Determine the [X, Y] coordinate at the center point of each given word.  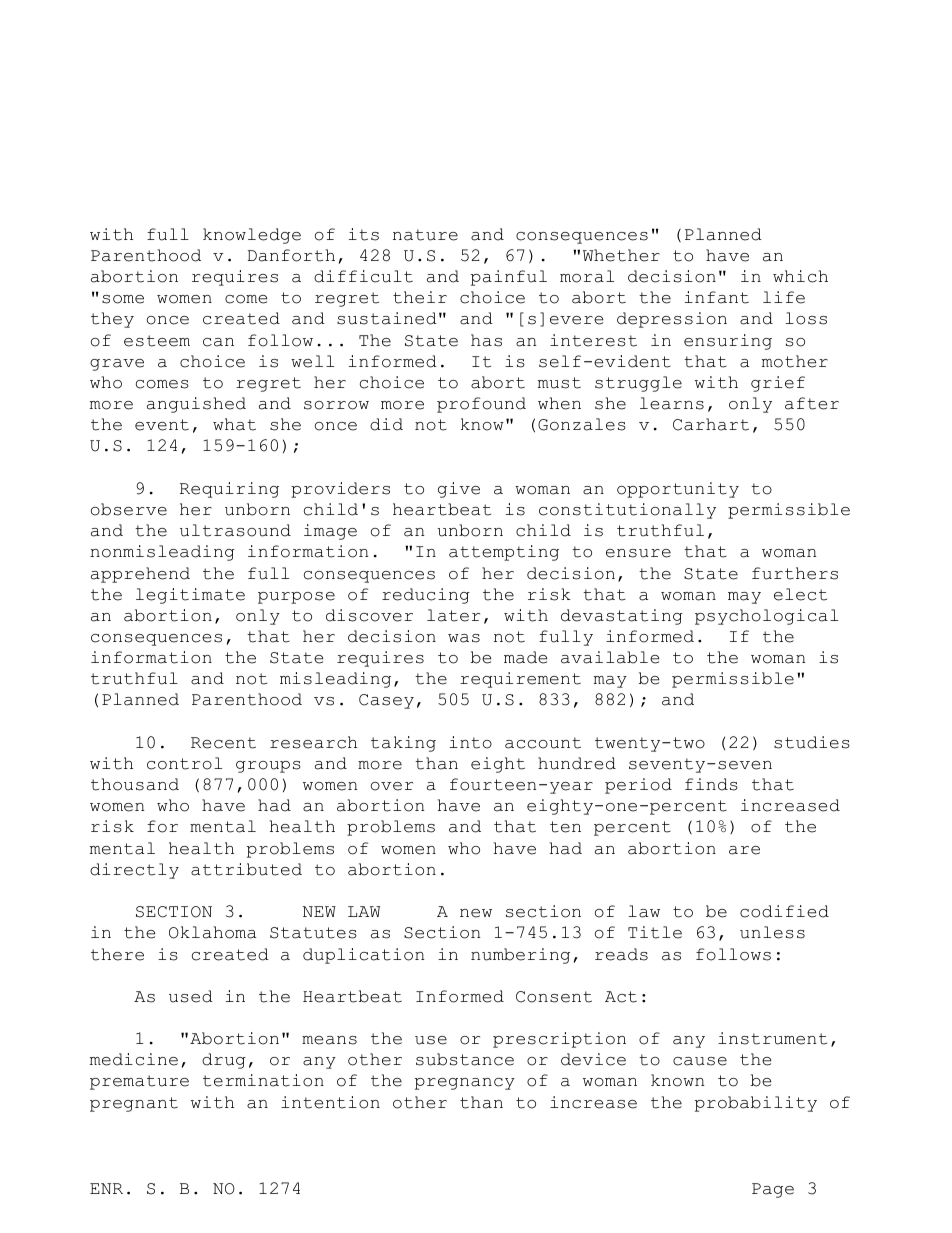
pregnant [134, 1104]
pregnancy [465, 1084]
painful [509, 278]
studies [812, 742]
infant [717, 297]
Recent [223, 743]
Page [773, 1190]
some [123, 299]
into [471, 742]
